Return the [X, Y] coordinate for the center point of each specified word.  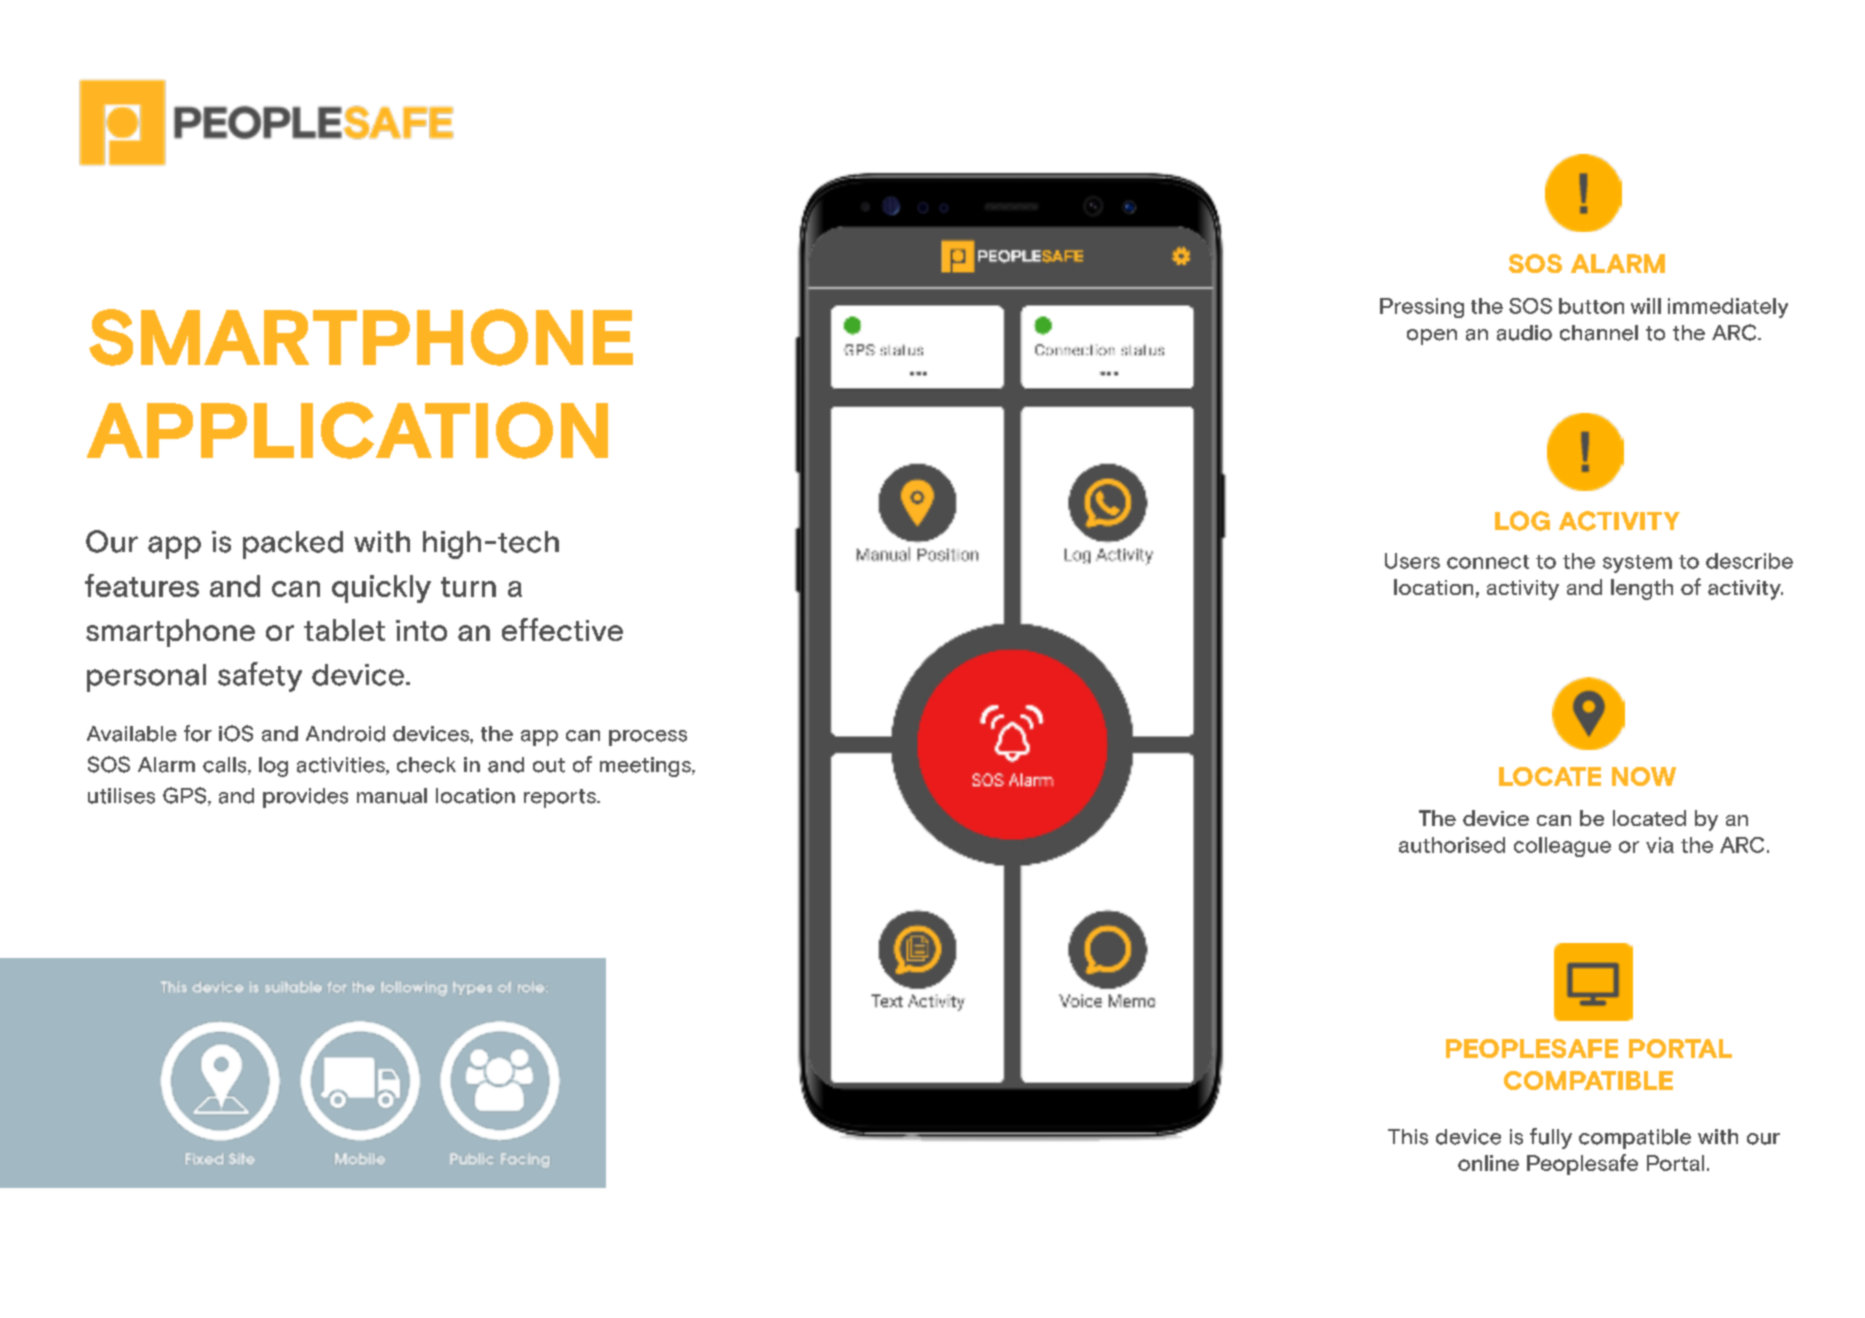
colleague [1562, 847]
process [648, 738]
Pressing [1422, 308]
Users [1412, 561]
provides [305, 798]
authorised [1452, 845]
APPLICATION [347, 430]
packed [293, 545]
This [1408, 1137]
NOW [1644, 776]
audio [1524, 333]
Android [345, 734]
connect [1488, 562]
